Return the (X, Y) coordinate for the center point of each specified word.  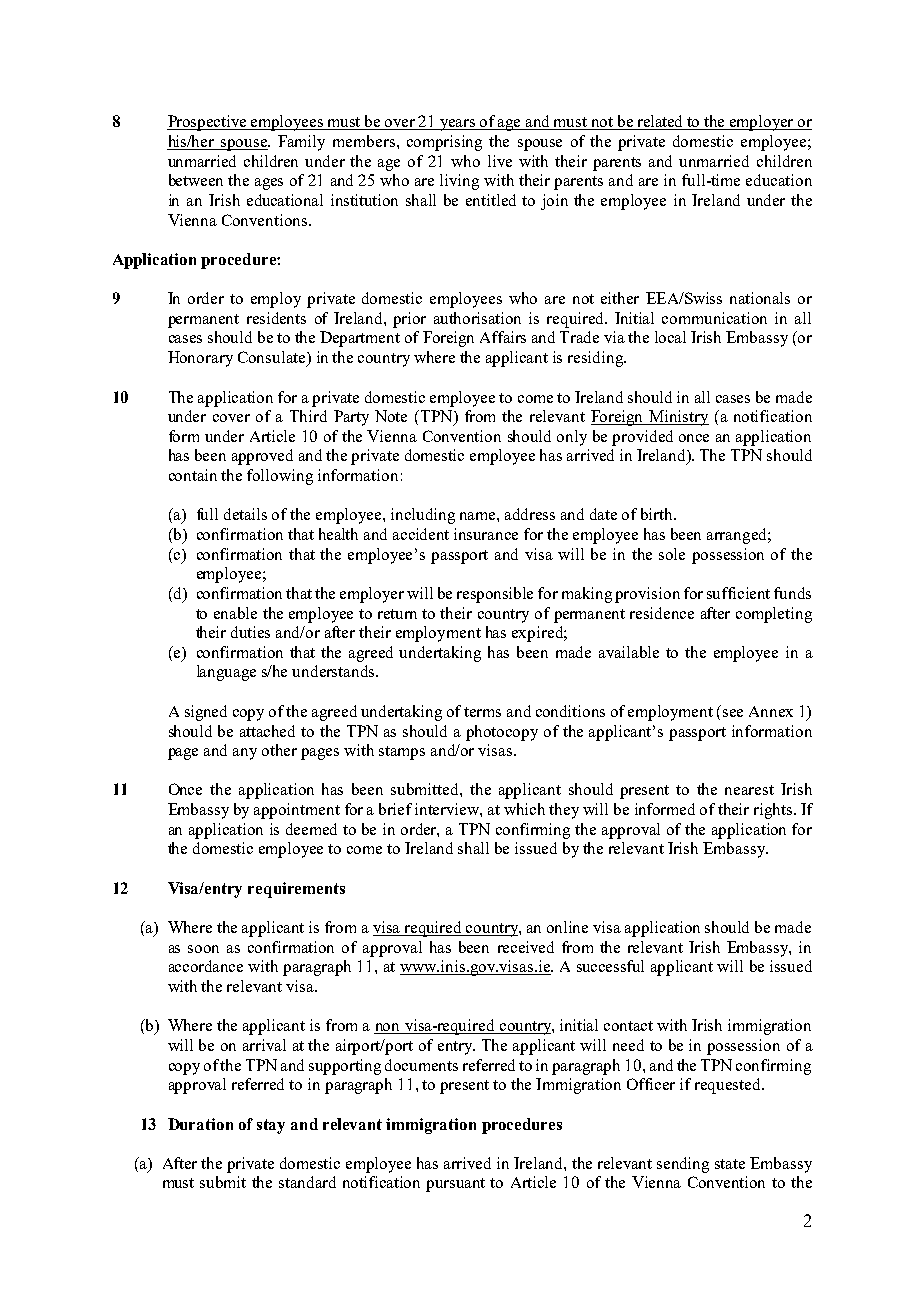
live (500, 161)
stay (271, 1126)
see (733, 713)
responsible (495, 595)
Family (301, 143)
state (730, 1164)
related (660, 122)
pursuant (455, 1185)
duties (250, 632)
